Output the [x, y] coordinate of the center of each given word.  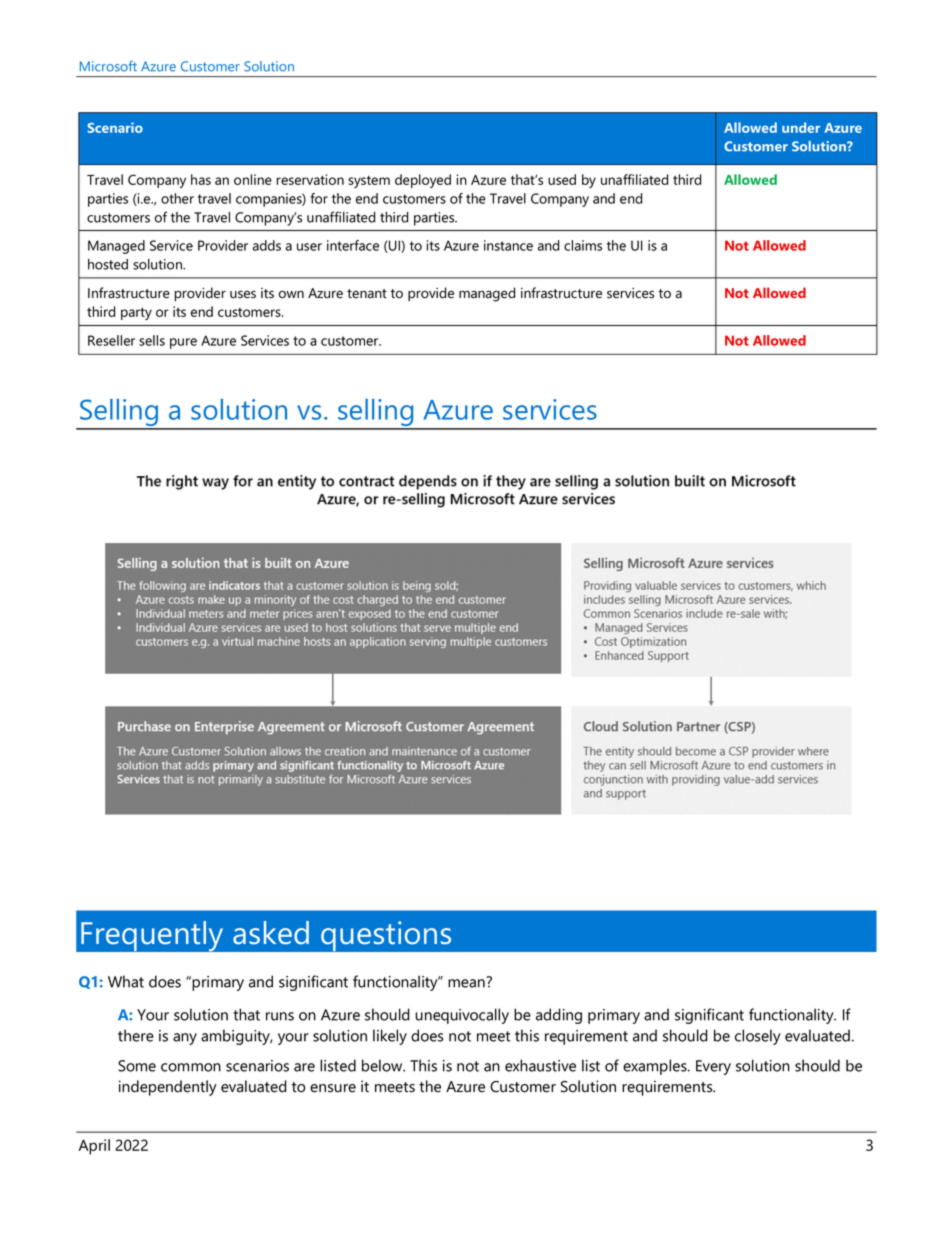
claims [583, 245]
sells [152, 340]
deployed [423, 181]
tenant [367, 294]
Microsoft [108, 66]
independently [168, 1088]
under [801, 127]
